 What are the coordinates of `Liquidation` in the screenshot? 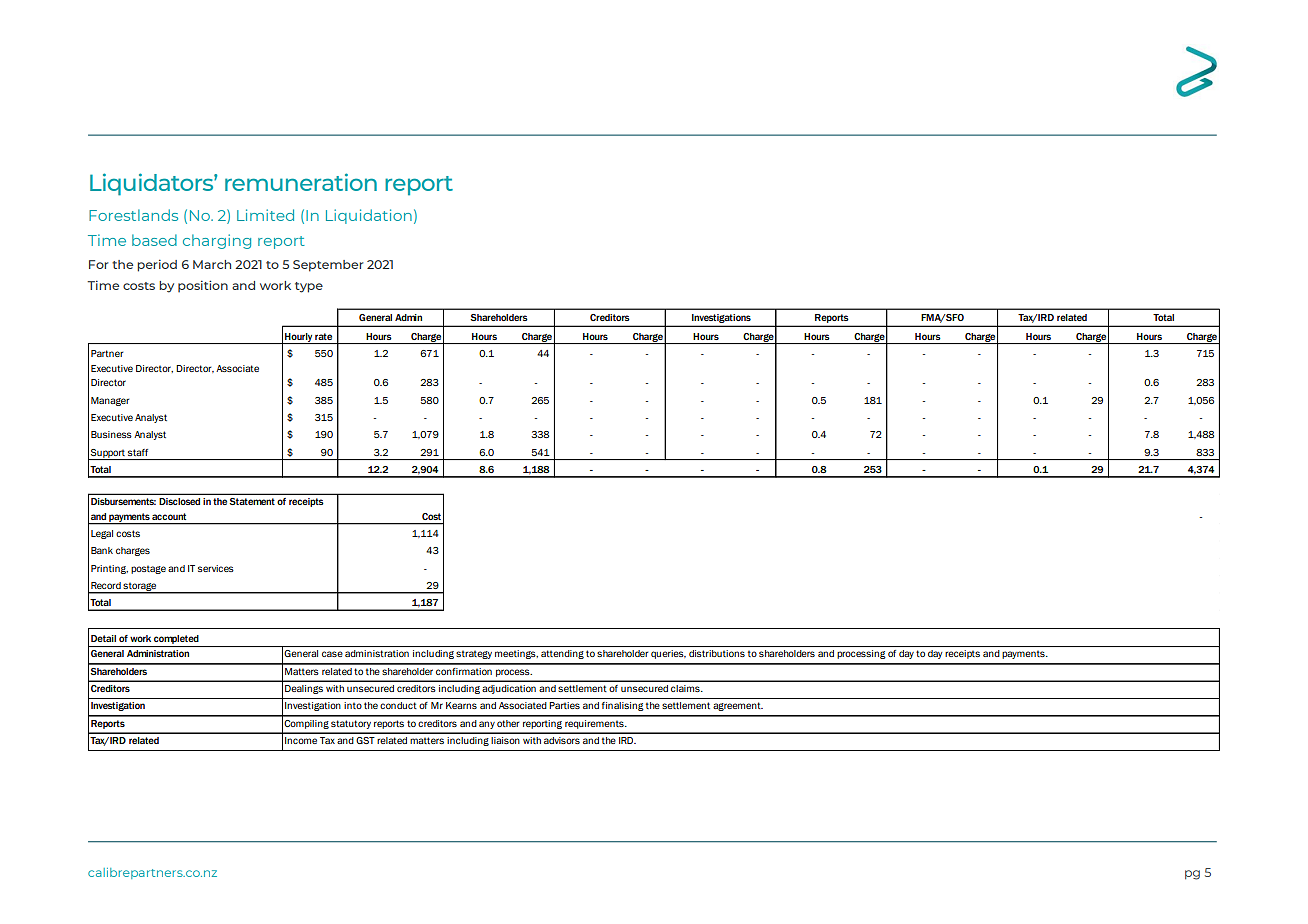 It's located at (369, 216).
